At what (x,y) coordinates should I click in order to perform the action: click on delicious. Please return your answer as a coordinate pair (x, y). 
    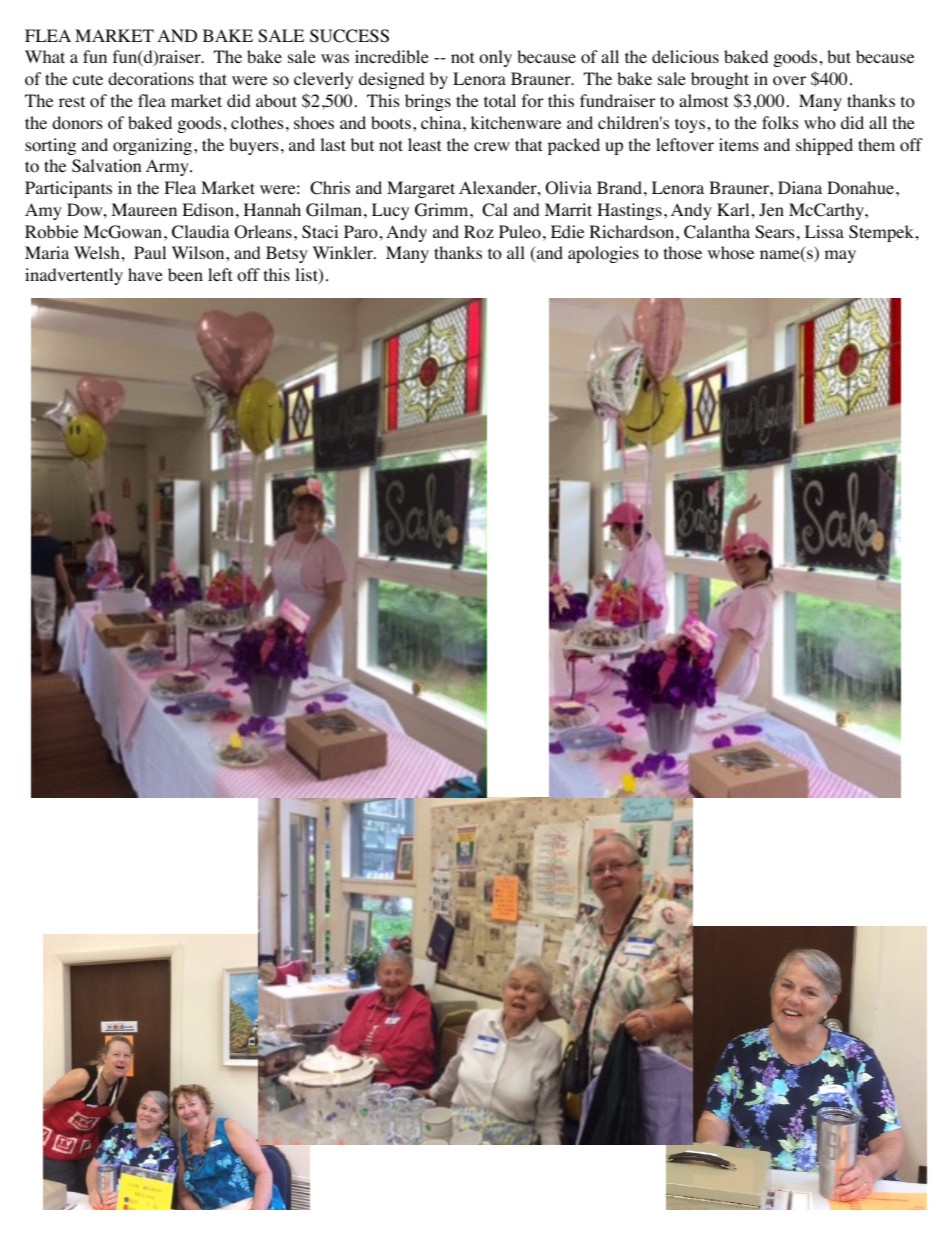
    Looking at the image, I should click on (685, 57).
